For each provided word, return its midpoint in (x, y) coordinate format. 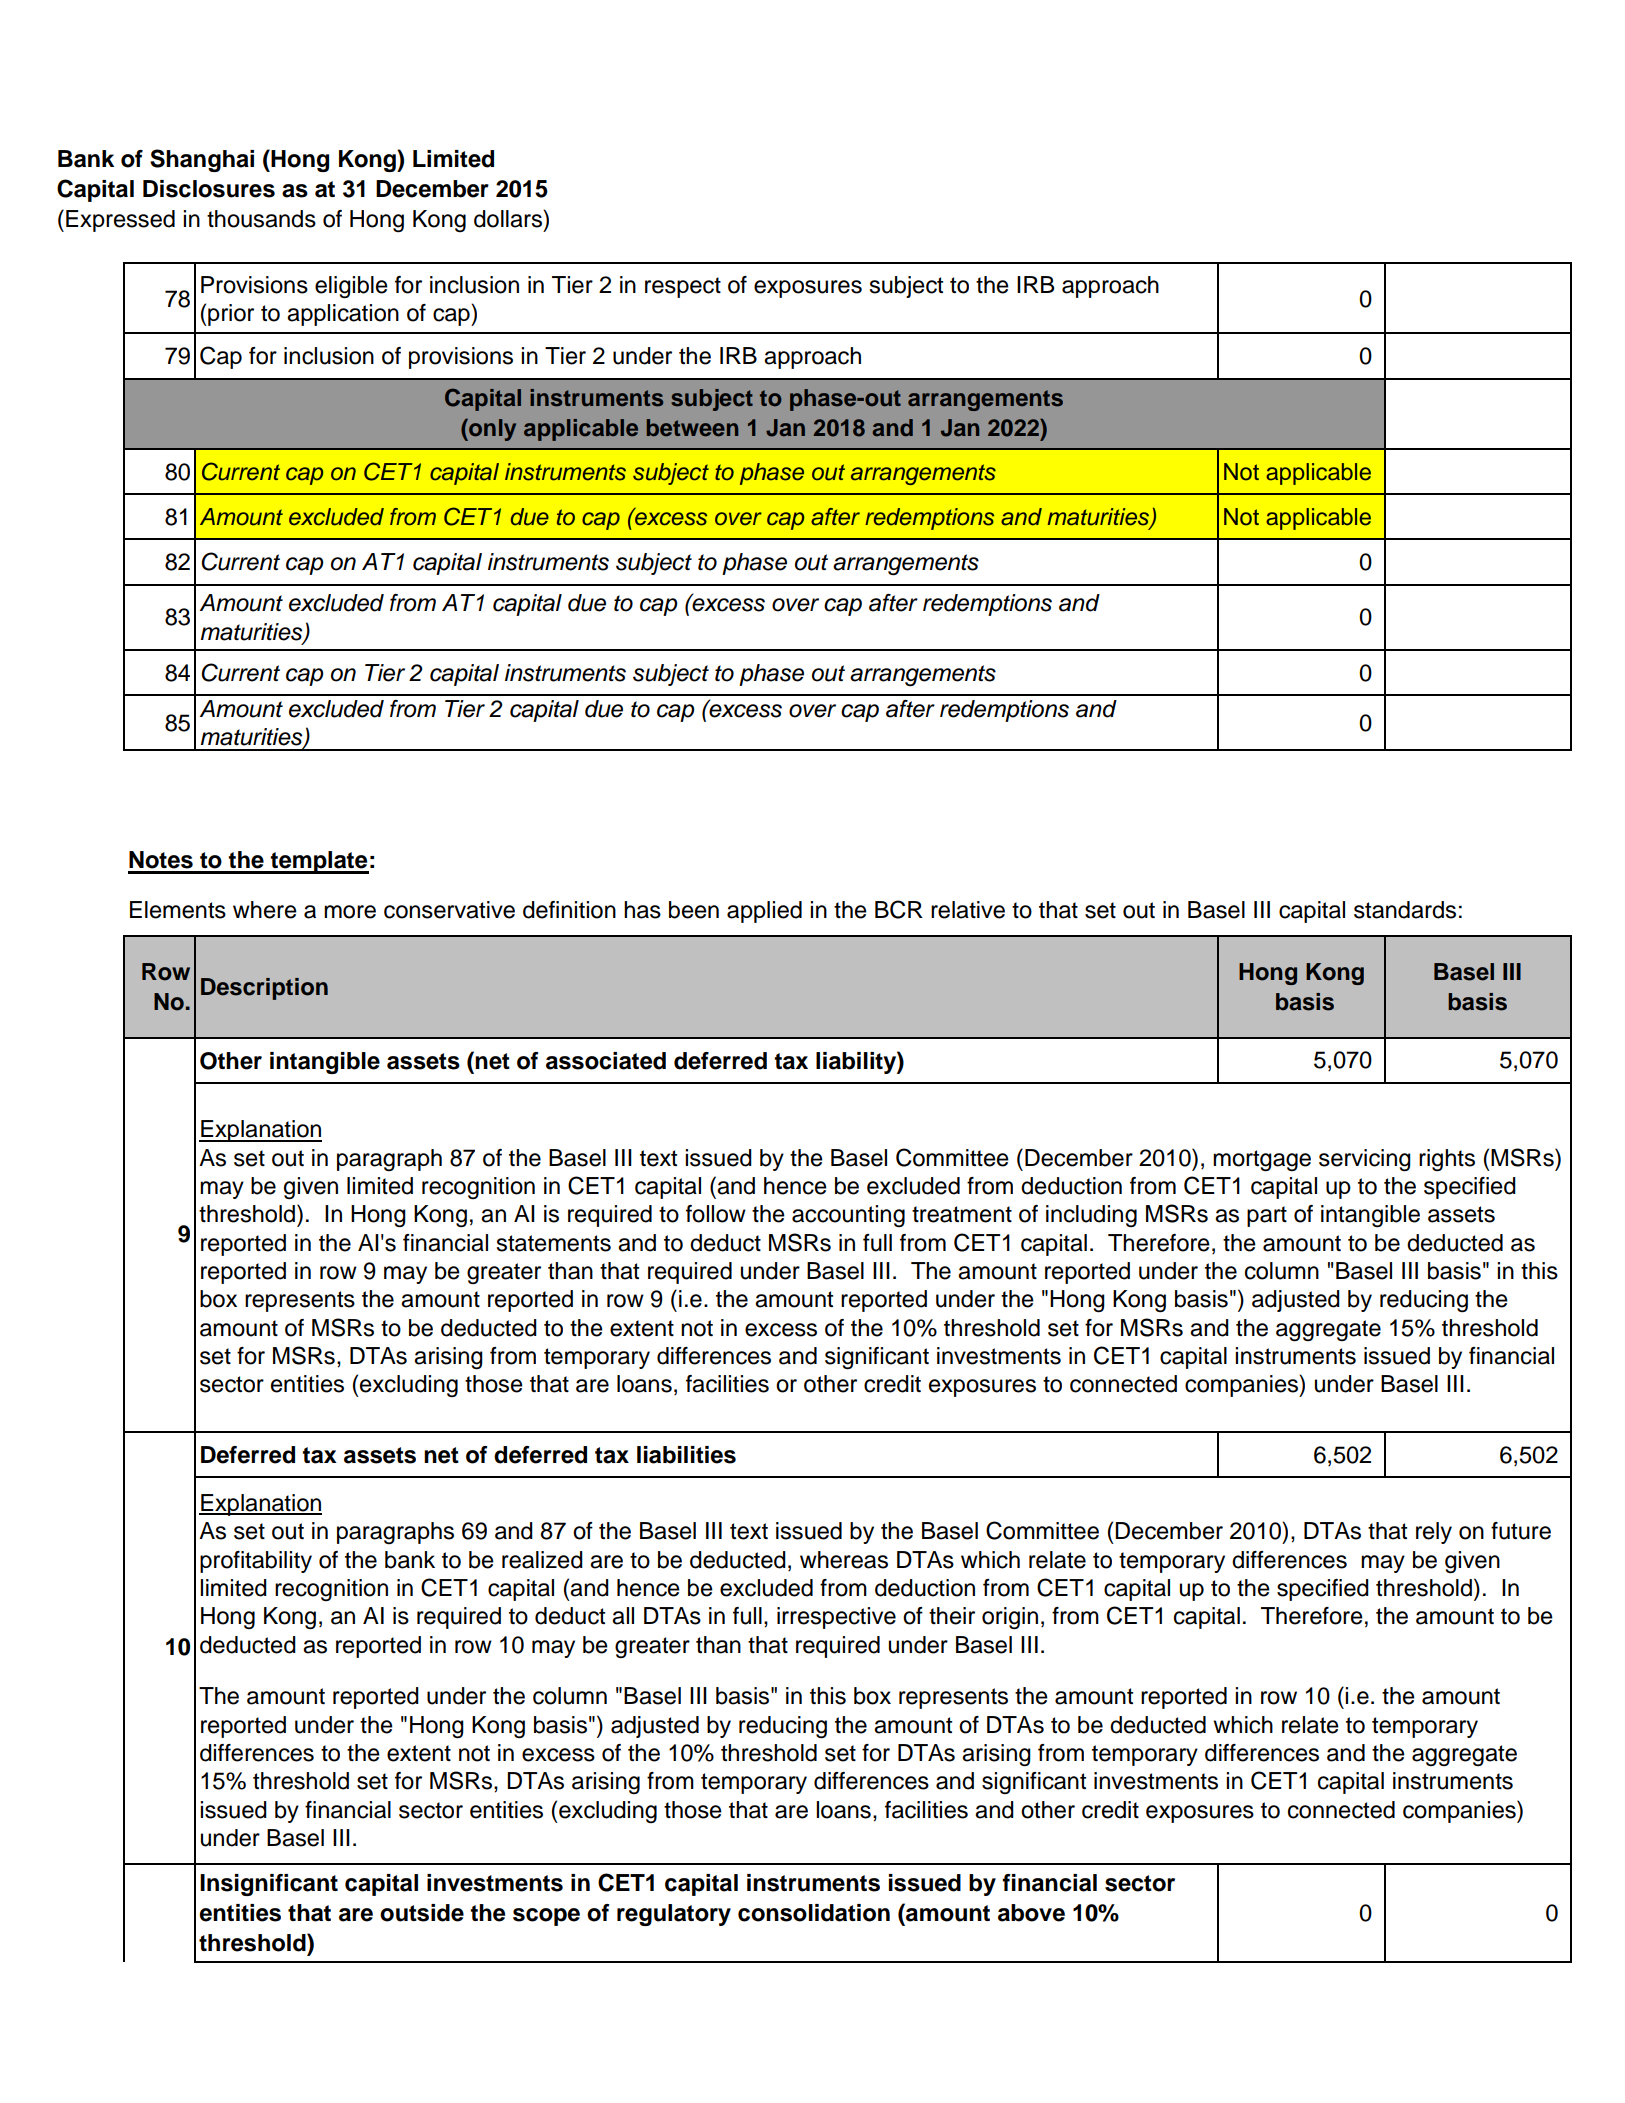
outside (422, 1913)
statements (553, 1243)
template (319, 862)
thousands (261, 219)
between (692, 428)
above (1031, 1913)
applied (764, 912)
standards (1405, 910)
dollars (509, 218)
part (1267, 1216)
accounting (848, 1216)
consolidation (814, 1913)
